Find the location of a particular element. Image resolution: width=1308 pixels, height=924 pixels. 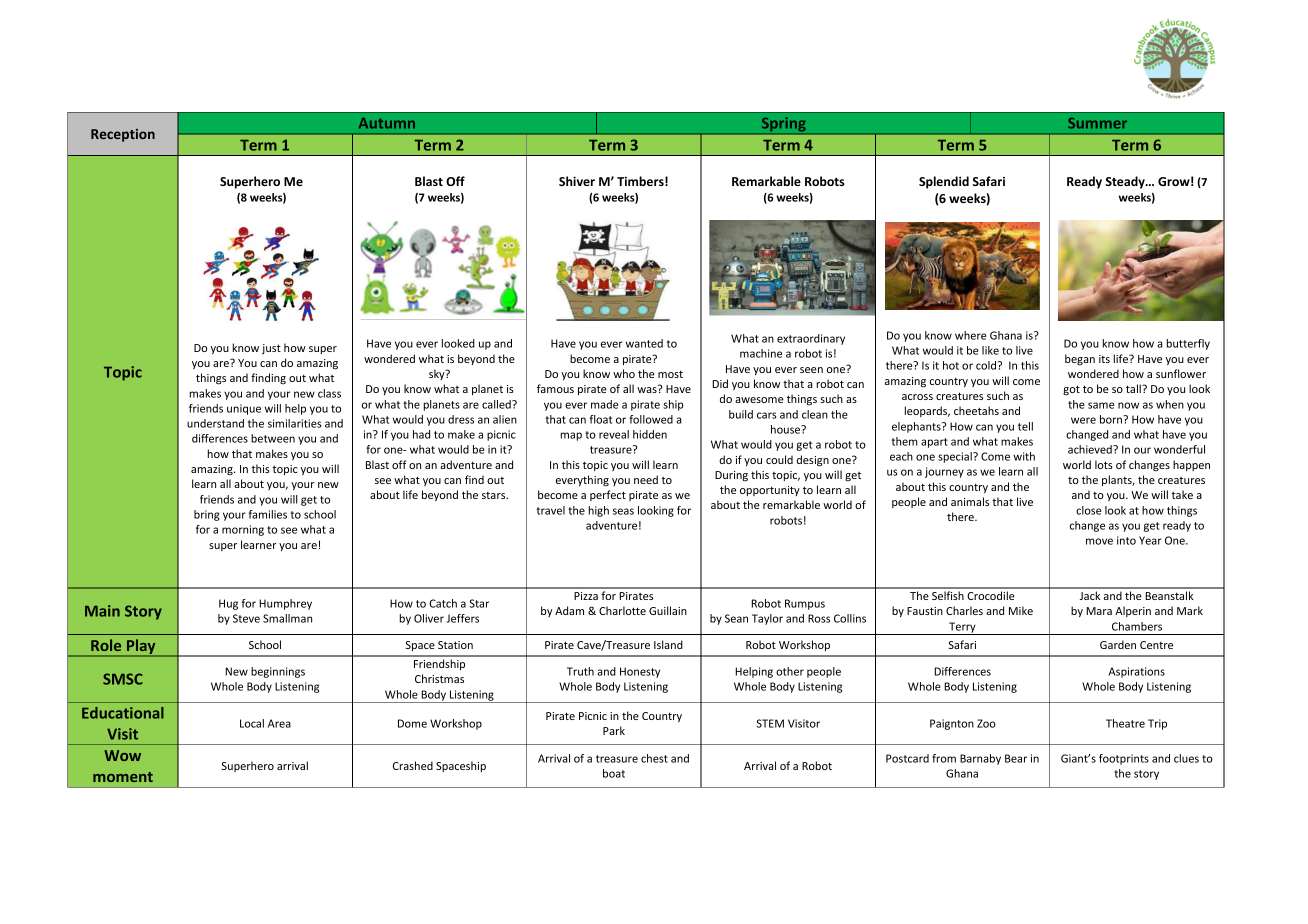

Wow is located at coordinates (122, 755).
